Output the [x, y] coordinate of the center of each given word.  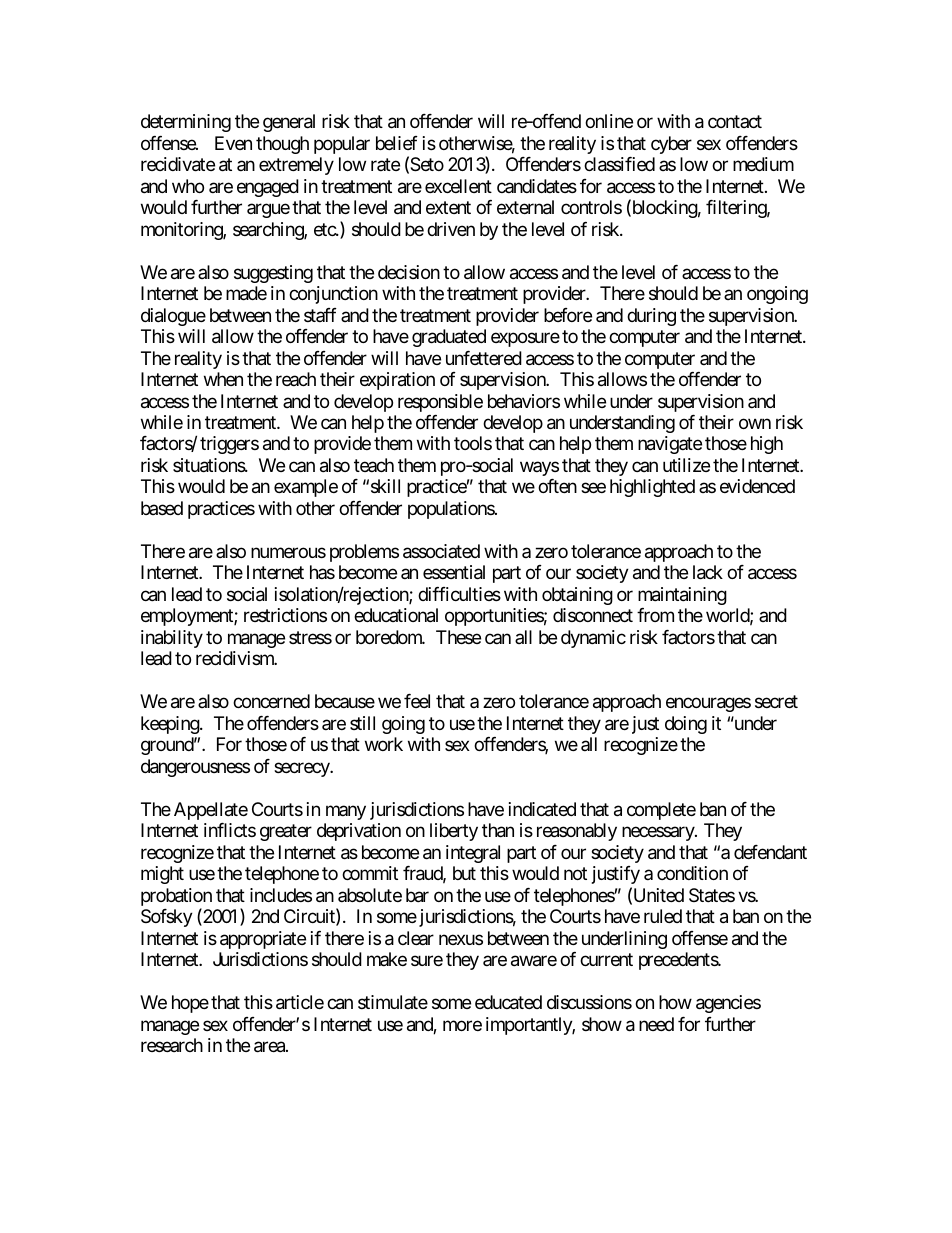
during [651, 317]
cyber [671, 145]
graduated [449, 338]
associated [441, 551]
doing [686, 725]
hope [190, 1004]
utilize [686, 465]
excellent [458, 186]
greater [286, 832]
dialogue [173, 317]
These [458, 637]
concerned [271, 701]
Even [233, 143]
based [162, 508]
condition [692, 873]
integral [473, 854]
